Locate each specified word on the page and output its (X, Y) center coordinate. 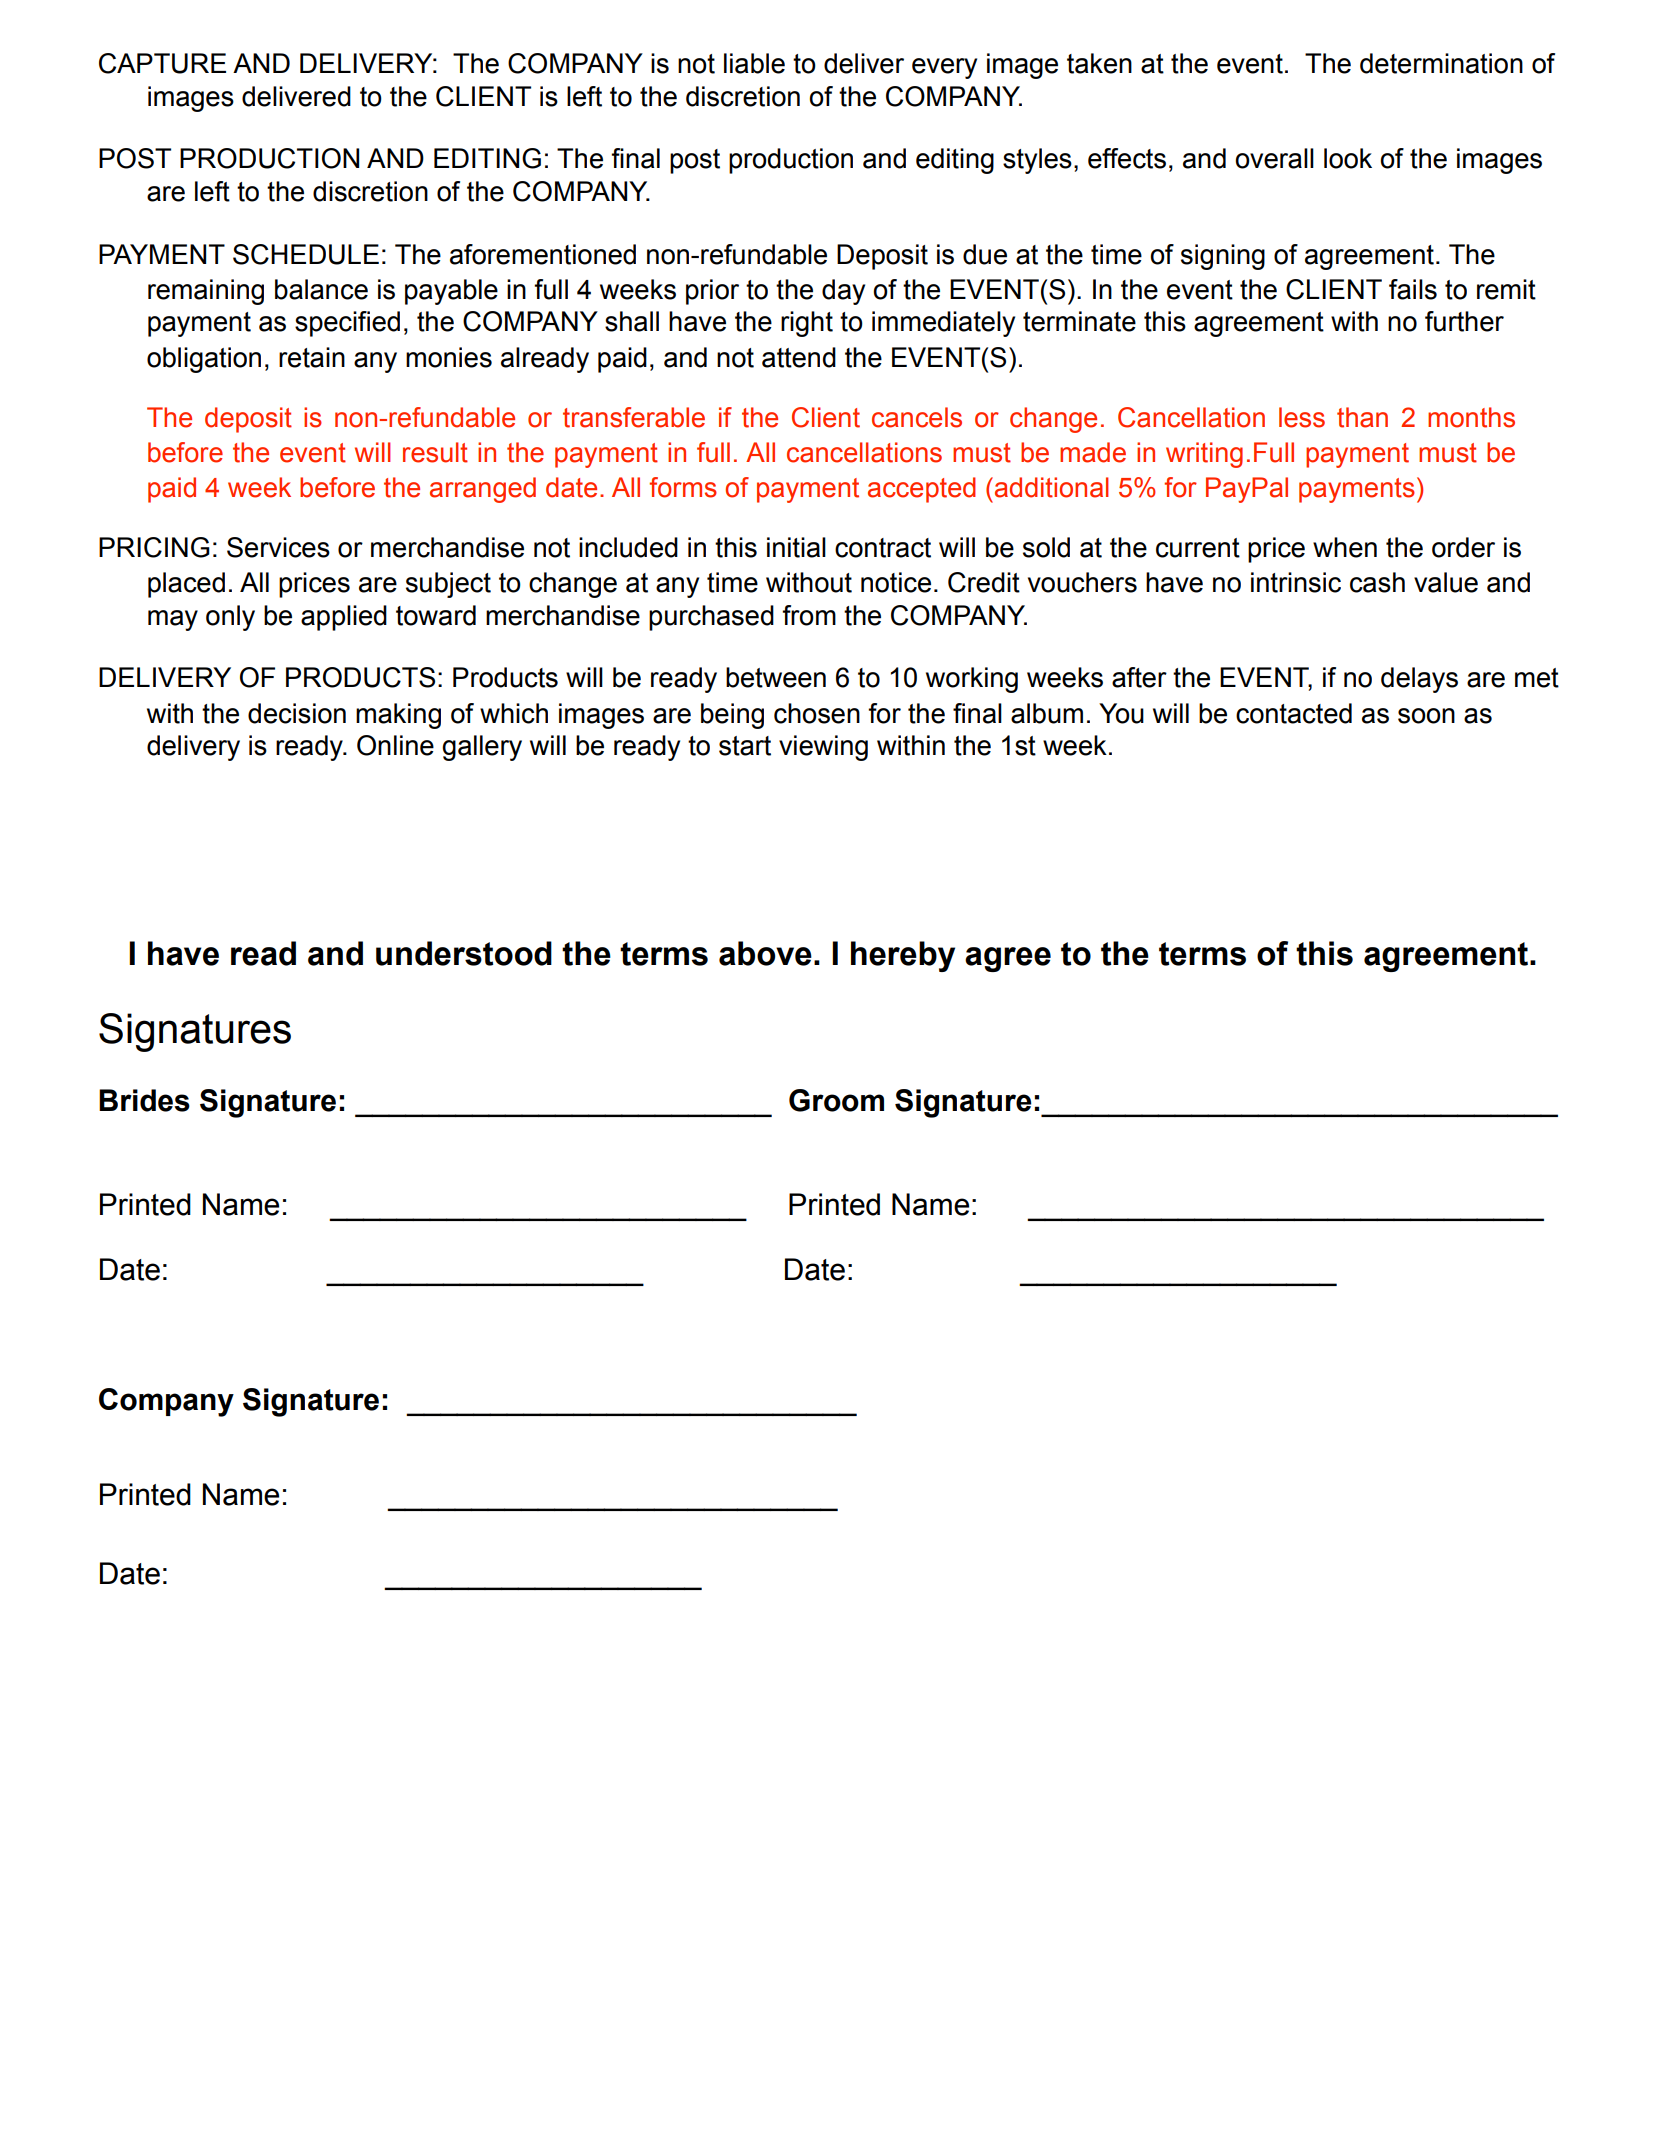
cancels (917, 417)
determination (1441, 63)
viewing (823, 748)
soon (1426, 716)
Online (395, 745)
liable (754, 63)
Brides (144, 1100)
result (435, 452)
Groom (836, 1100)
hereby (903, 956)
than (1362, 417)
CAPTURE (162, 63)
